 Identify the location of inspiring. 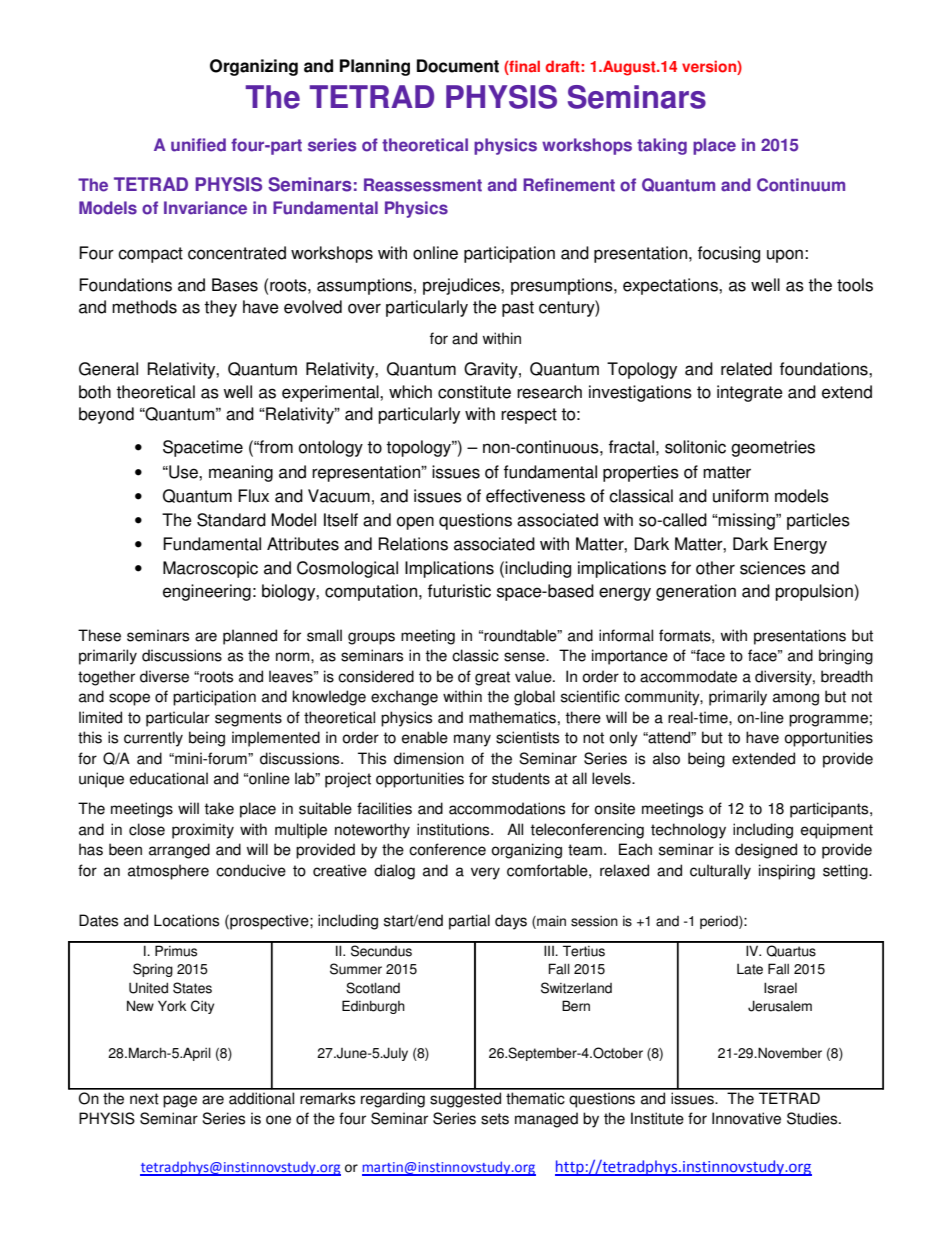
(787, 872).
